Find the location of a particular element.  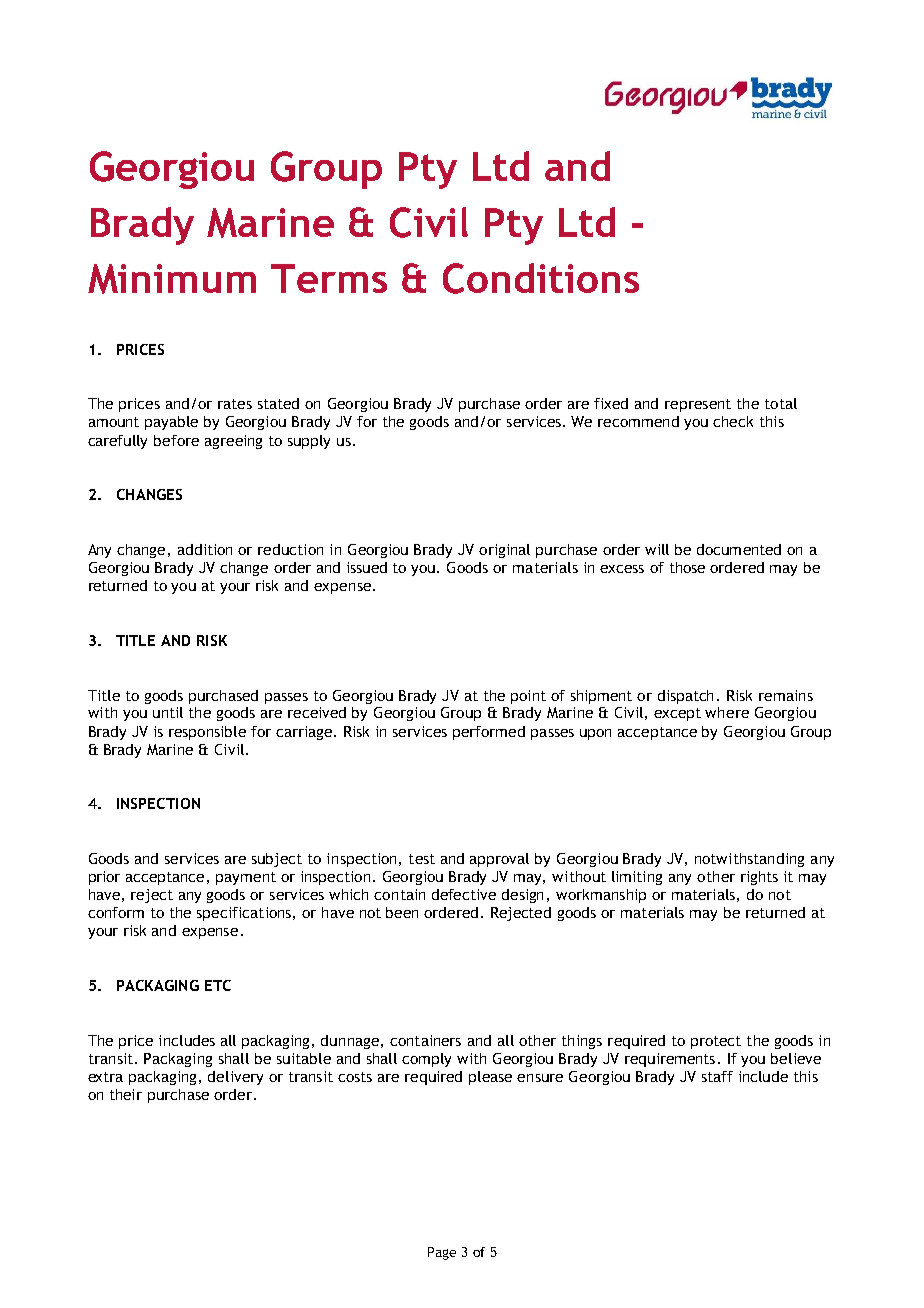

ETC is located at coordinates (218, 985).
